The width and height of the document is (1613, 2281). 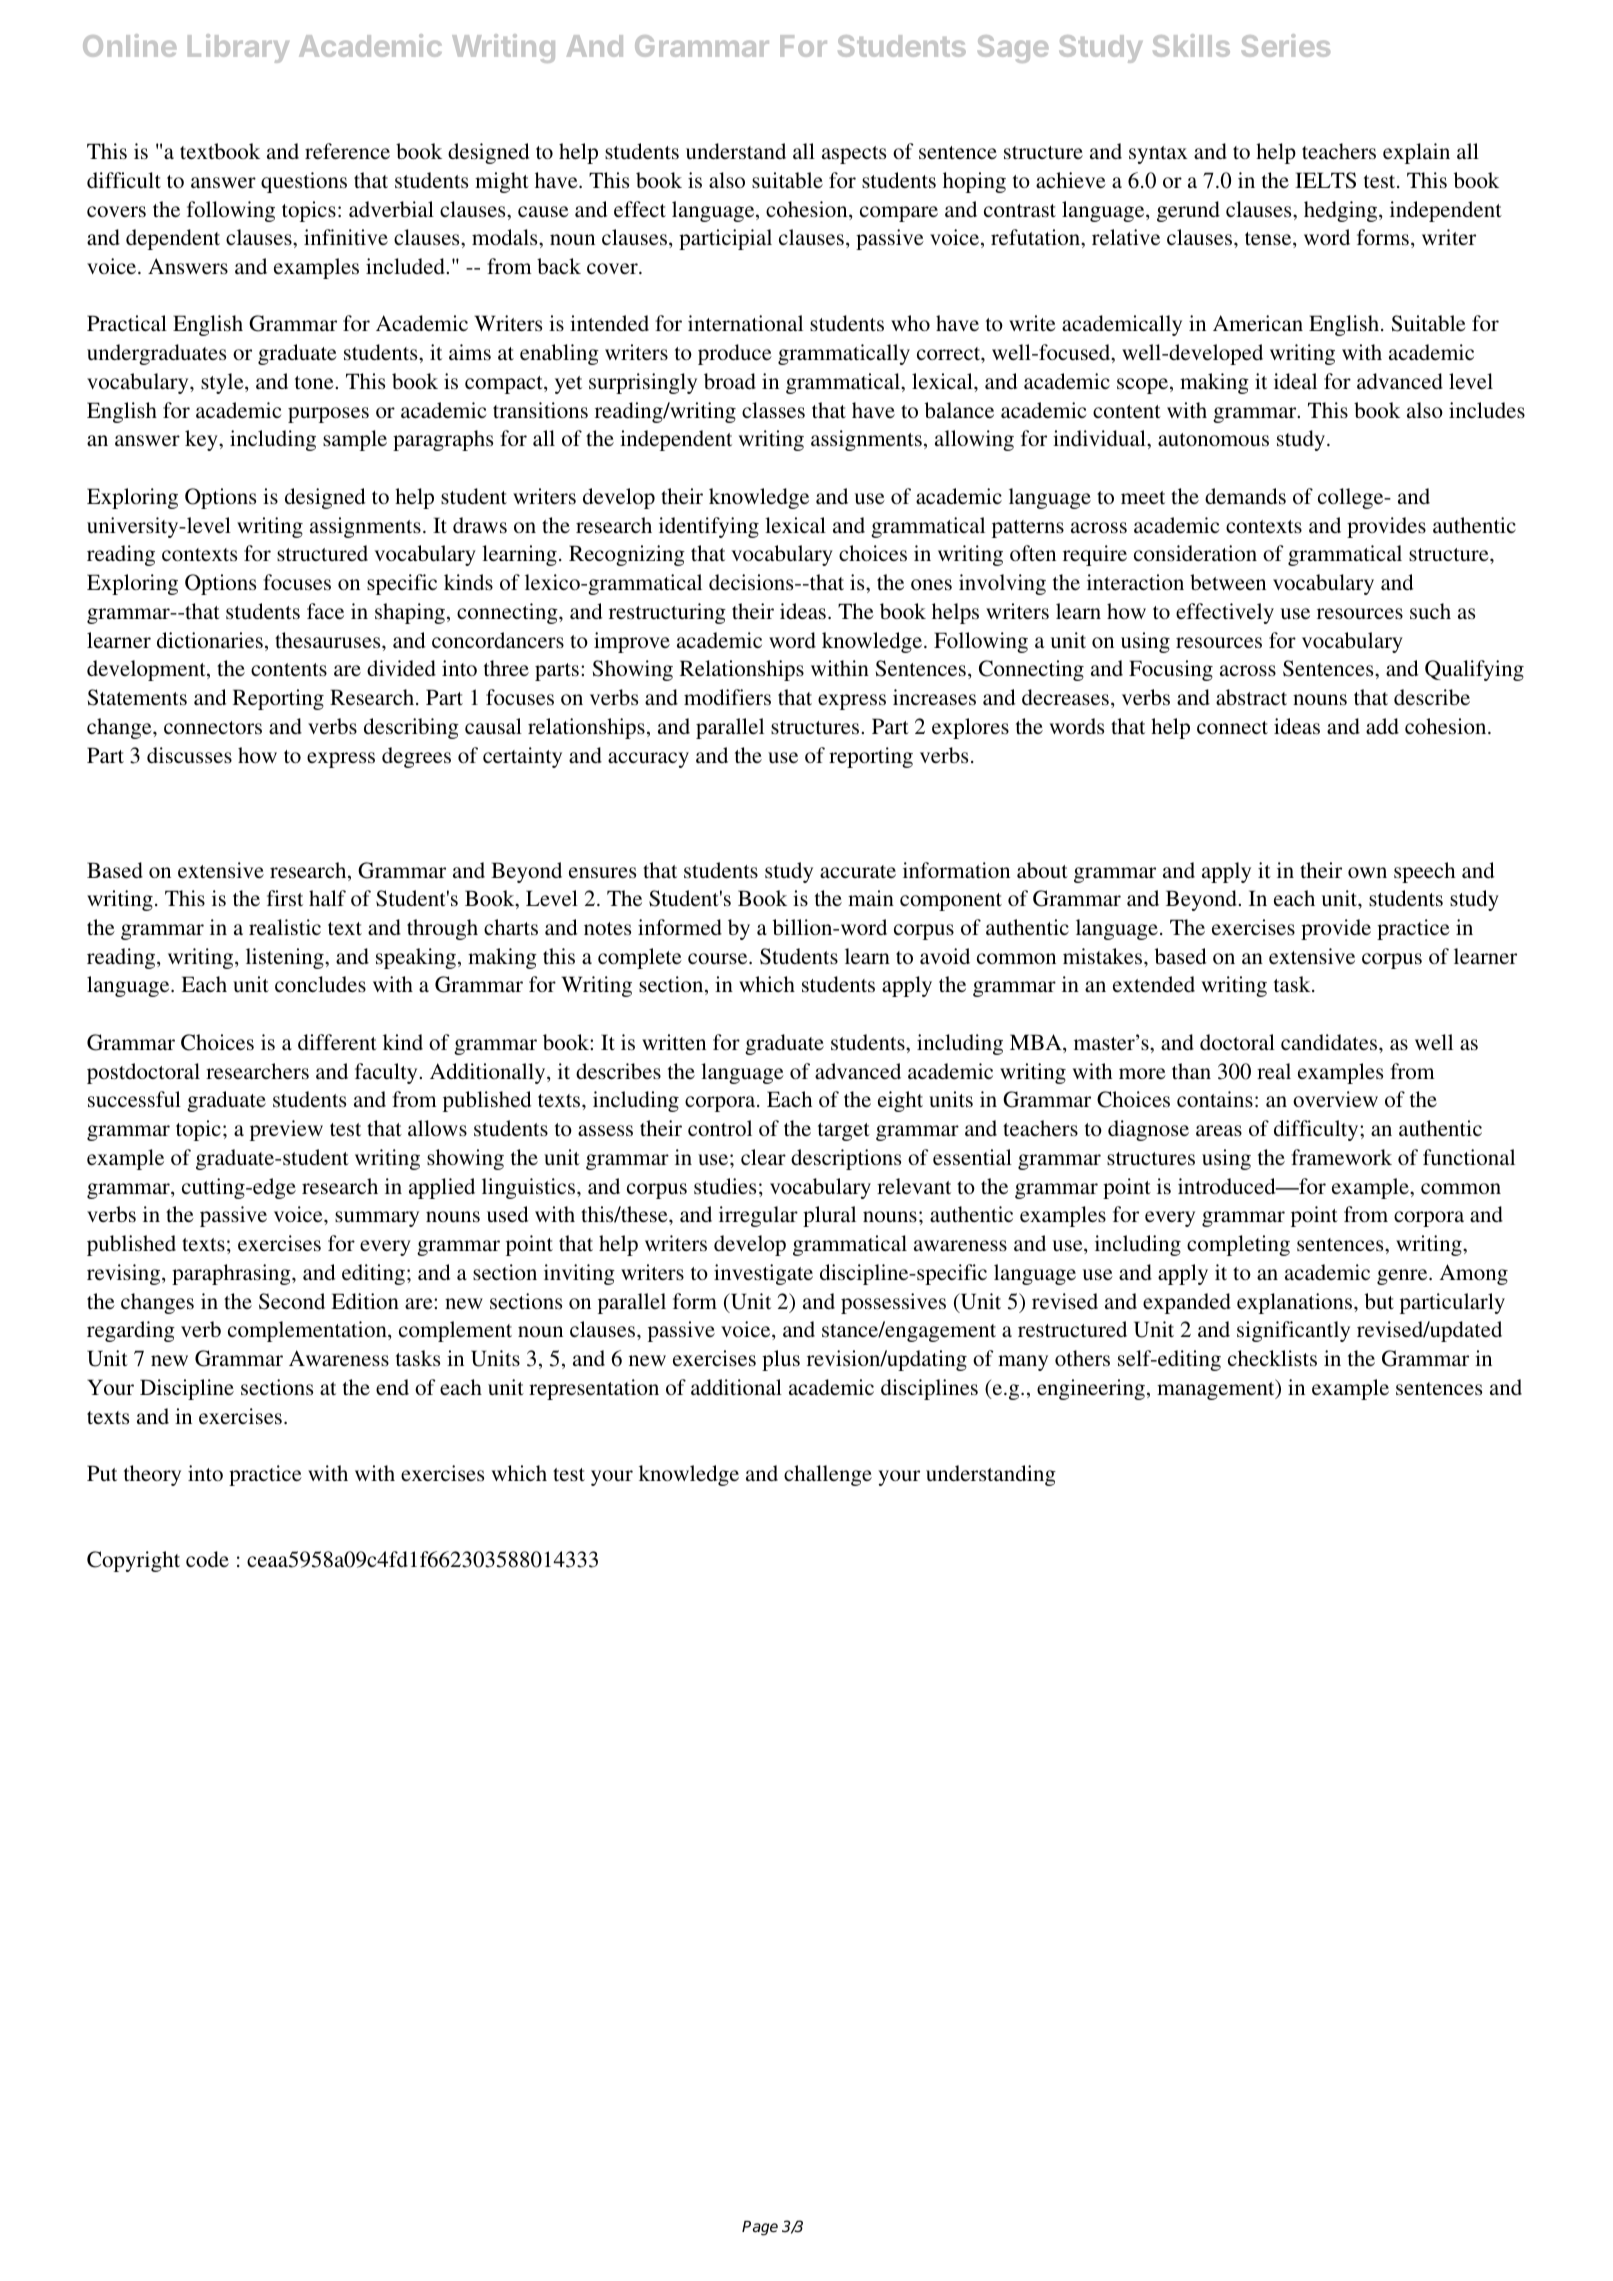 What do you see at coordinates (1341, 1157) in the document?
I see `framework` at bounding box center [1341, 1157].
